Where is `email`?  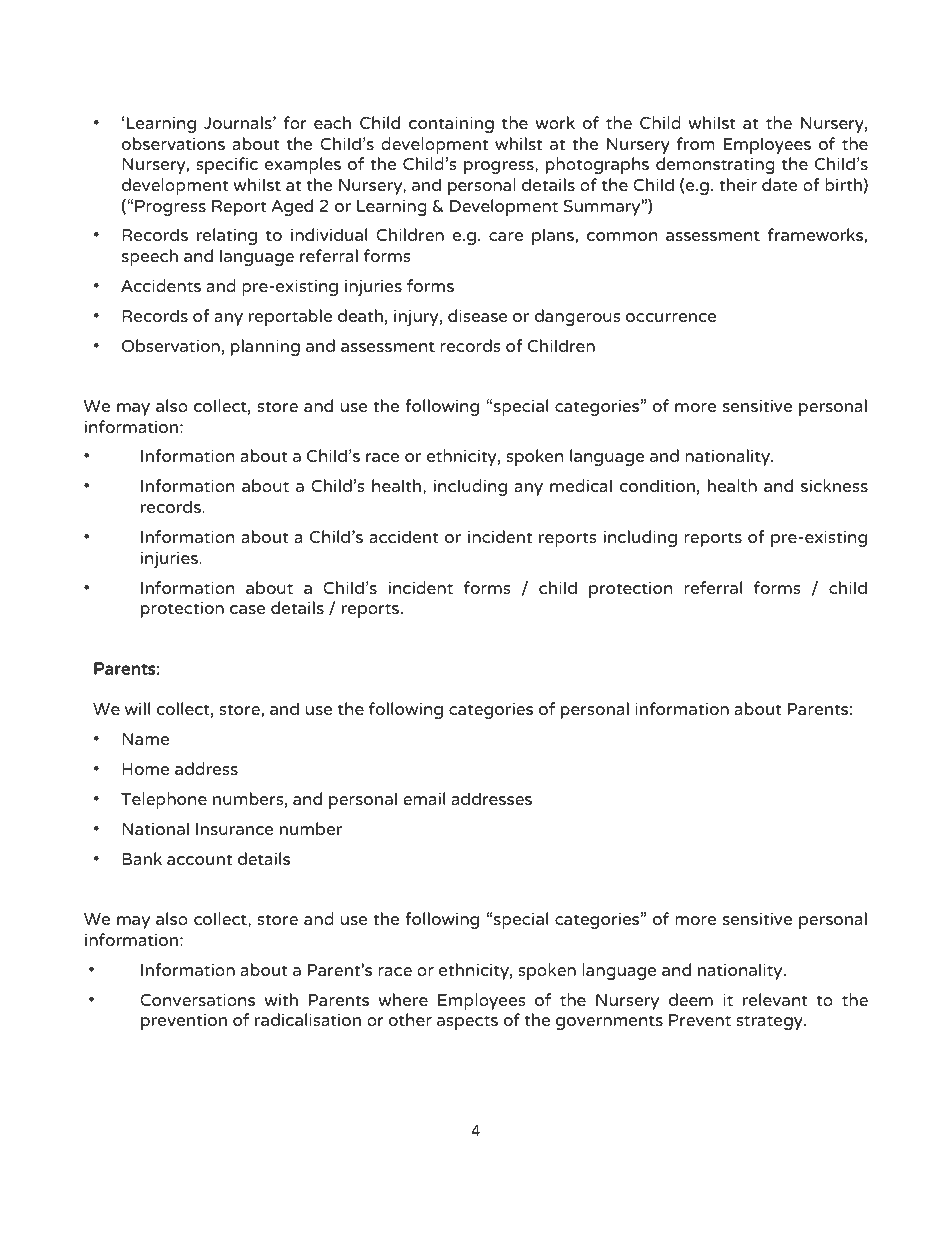 email is located at coordinates (424, 798).
